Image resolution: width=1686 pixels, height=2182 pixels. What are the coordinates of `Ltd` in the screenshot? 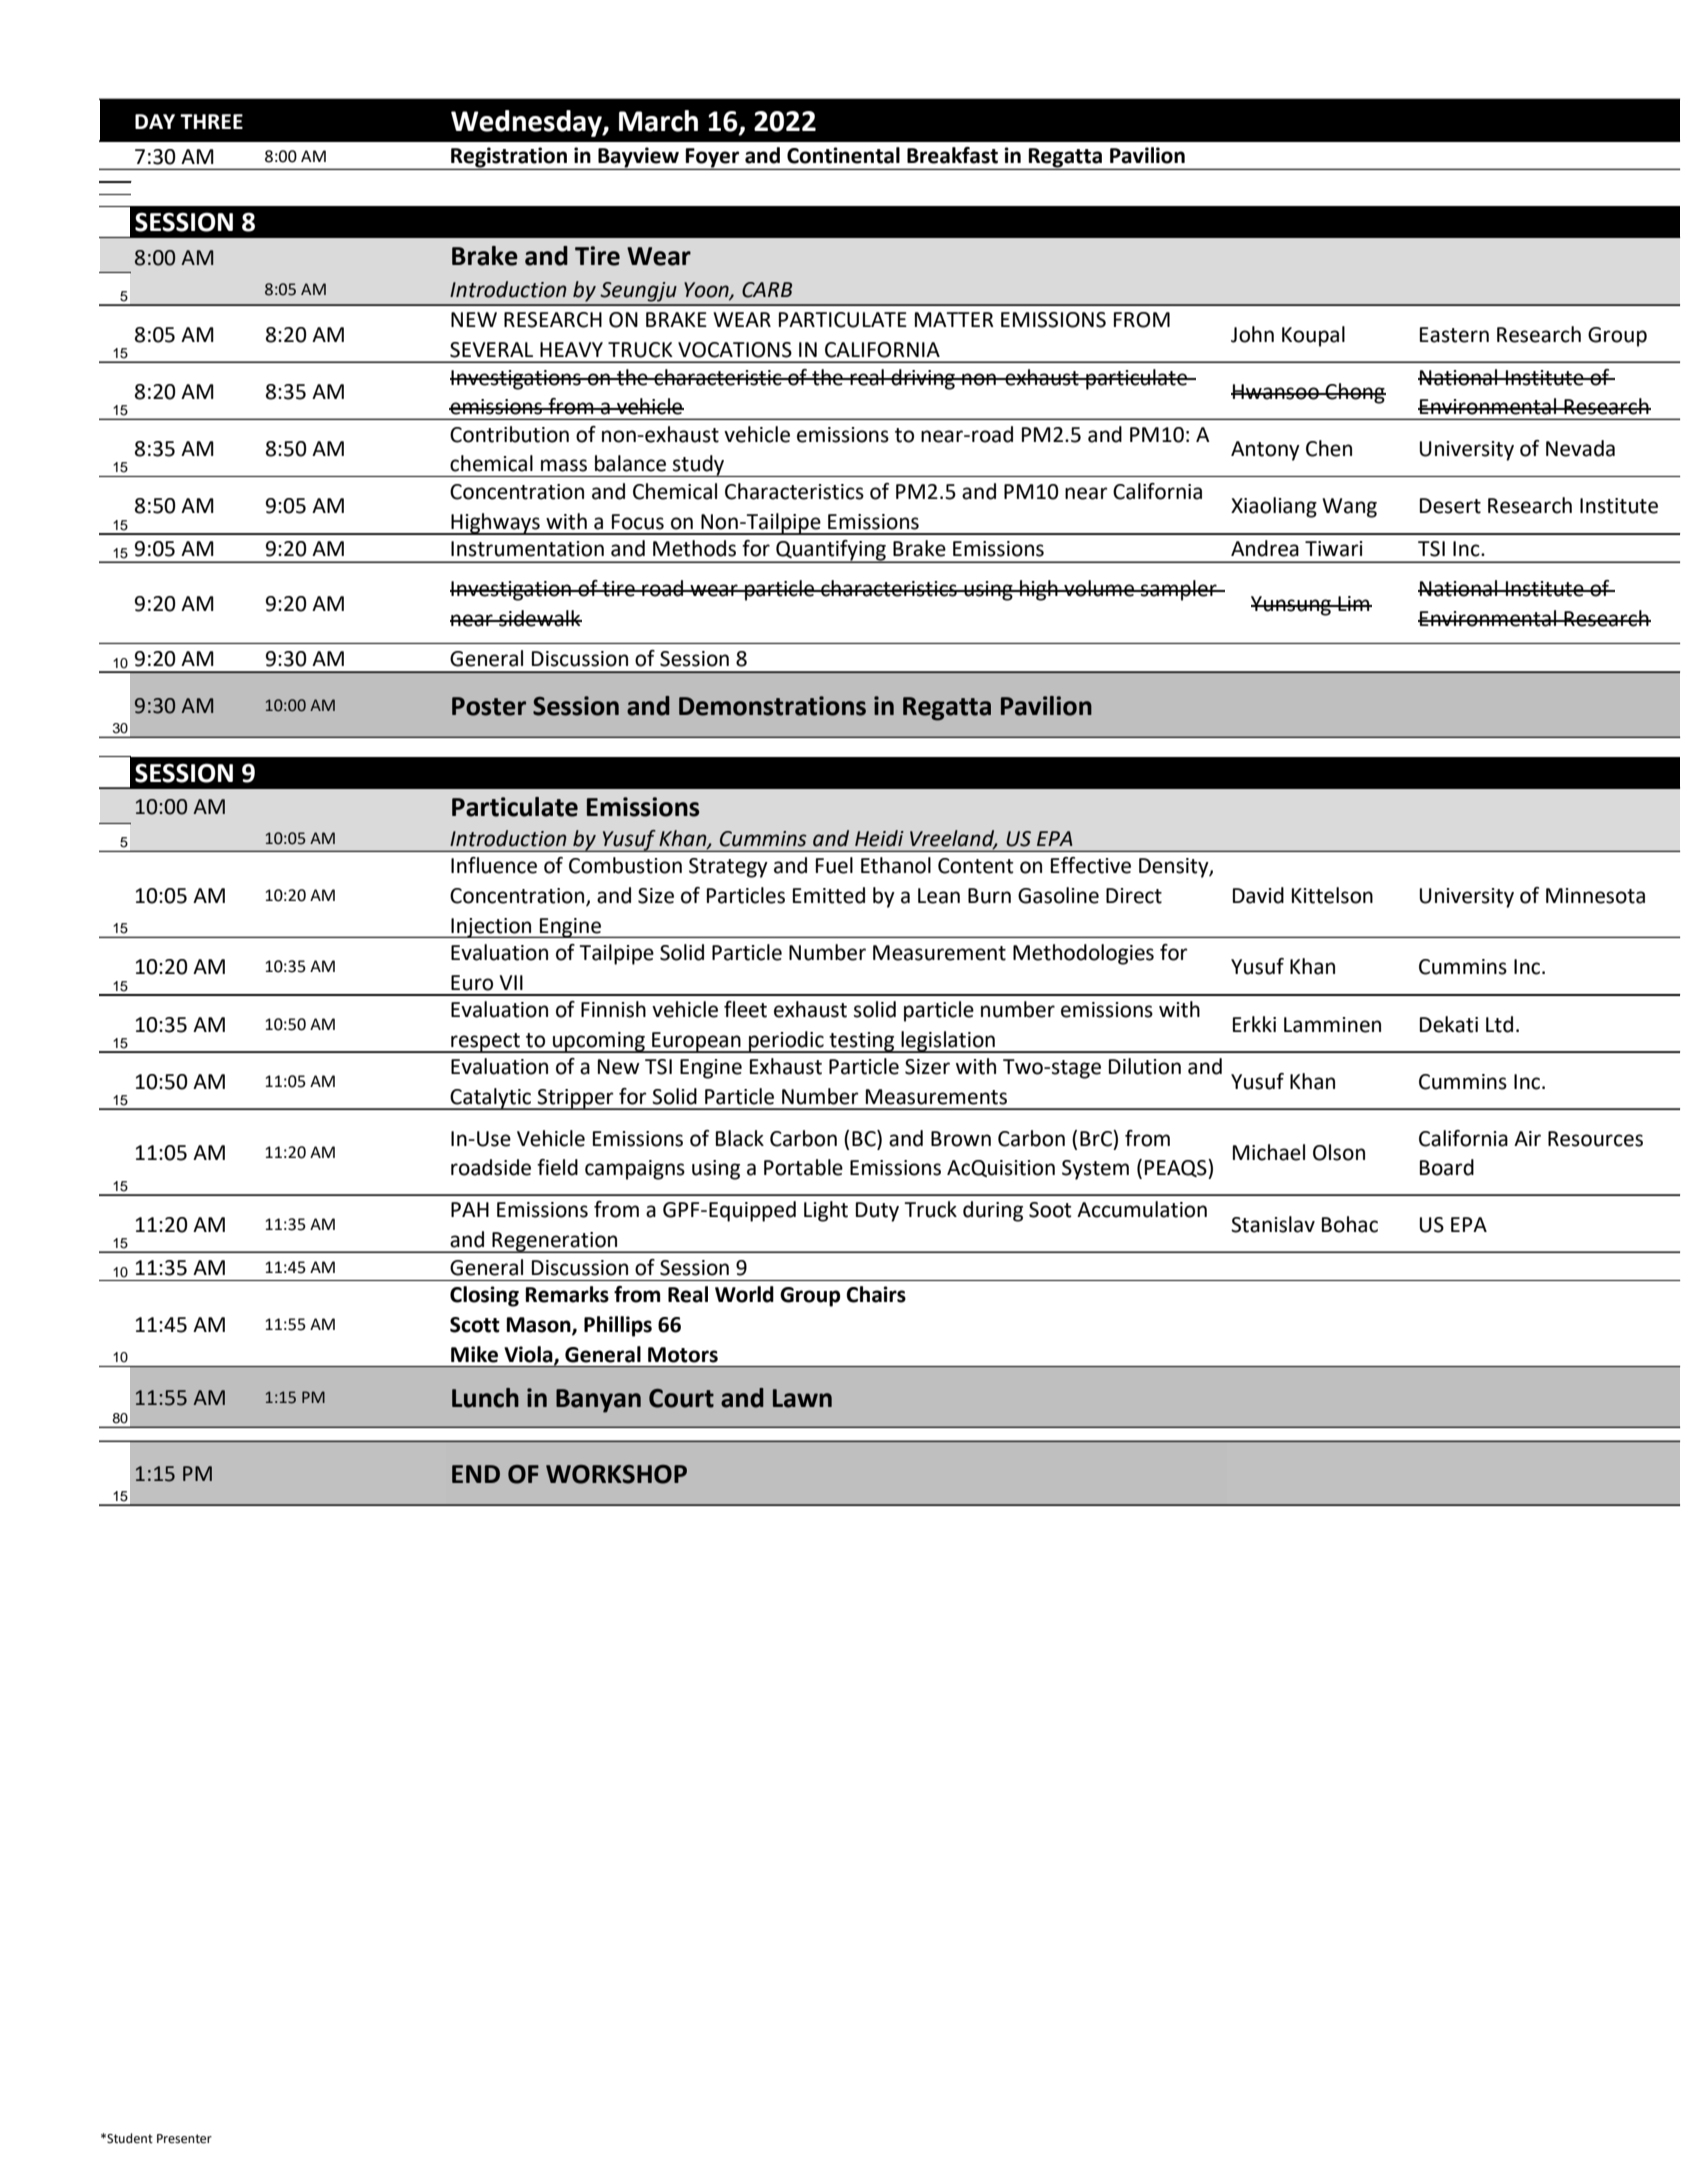 It's located at (1499, 1024).
